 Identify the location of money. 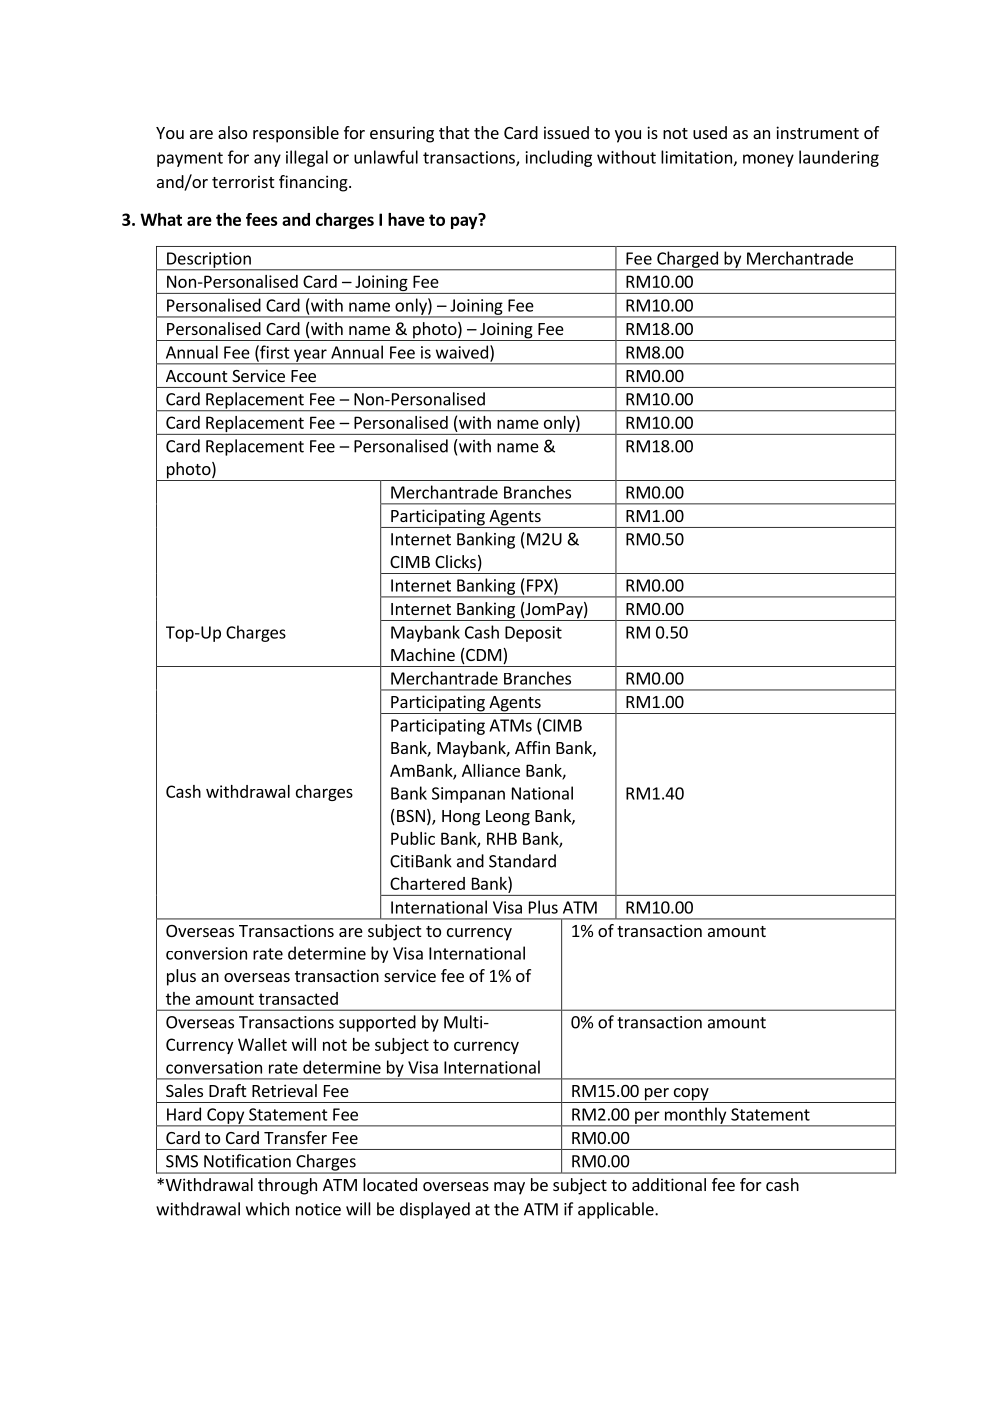
(768, 160).
